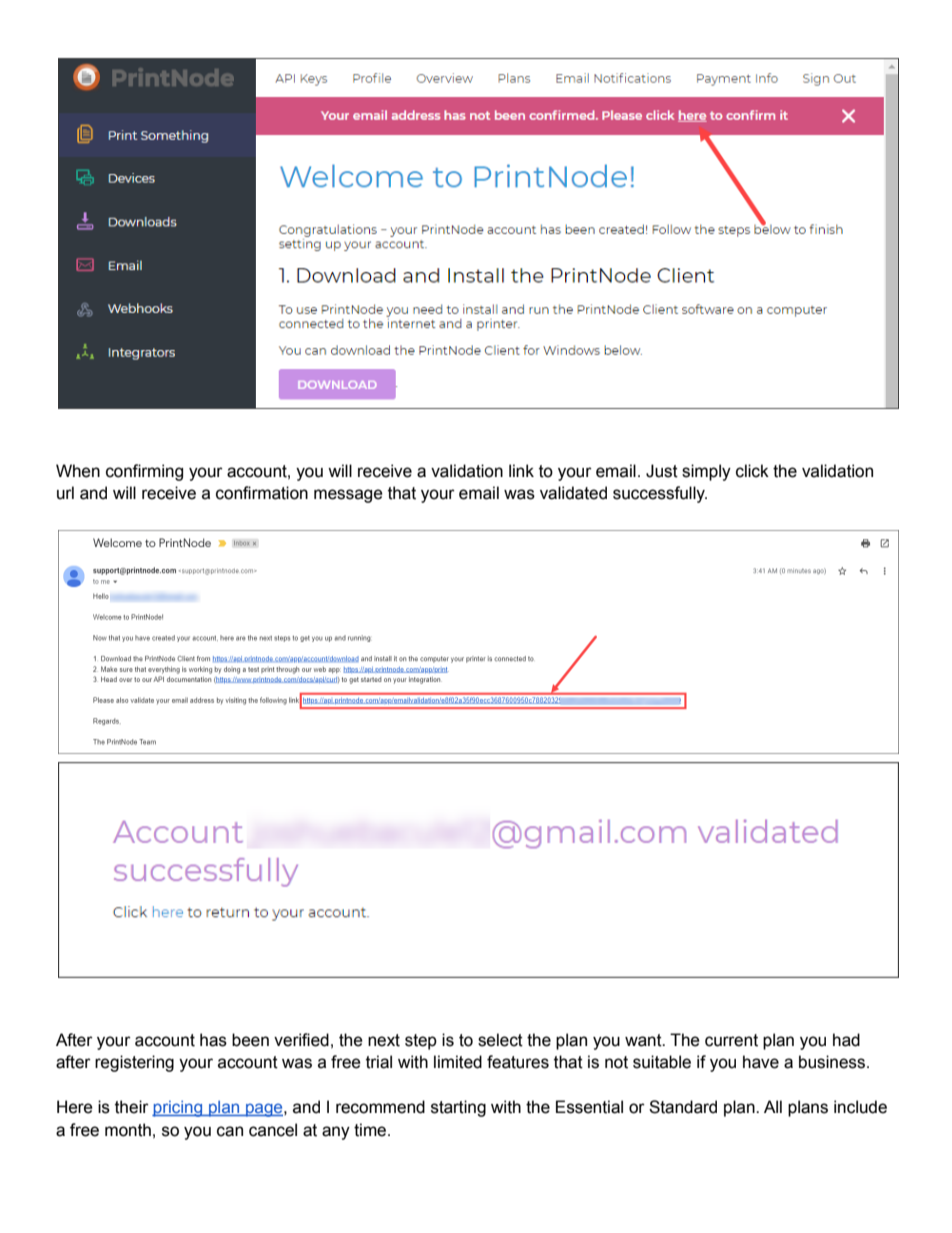 This page has width=952, height=1233. I want to click on confirming, so click(144, 472).
